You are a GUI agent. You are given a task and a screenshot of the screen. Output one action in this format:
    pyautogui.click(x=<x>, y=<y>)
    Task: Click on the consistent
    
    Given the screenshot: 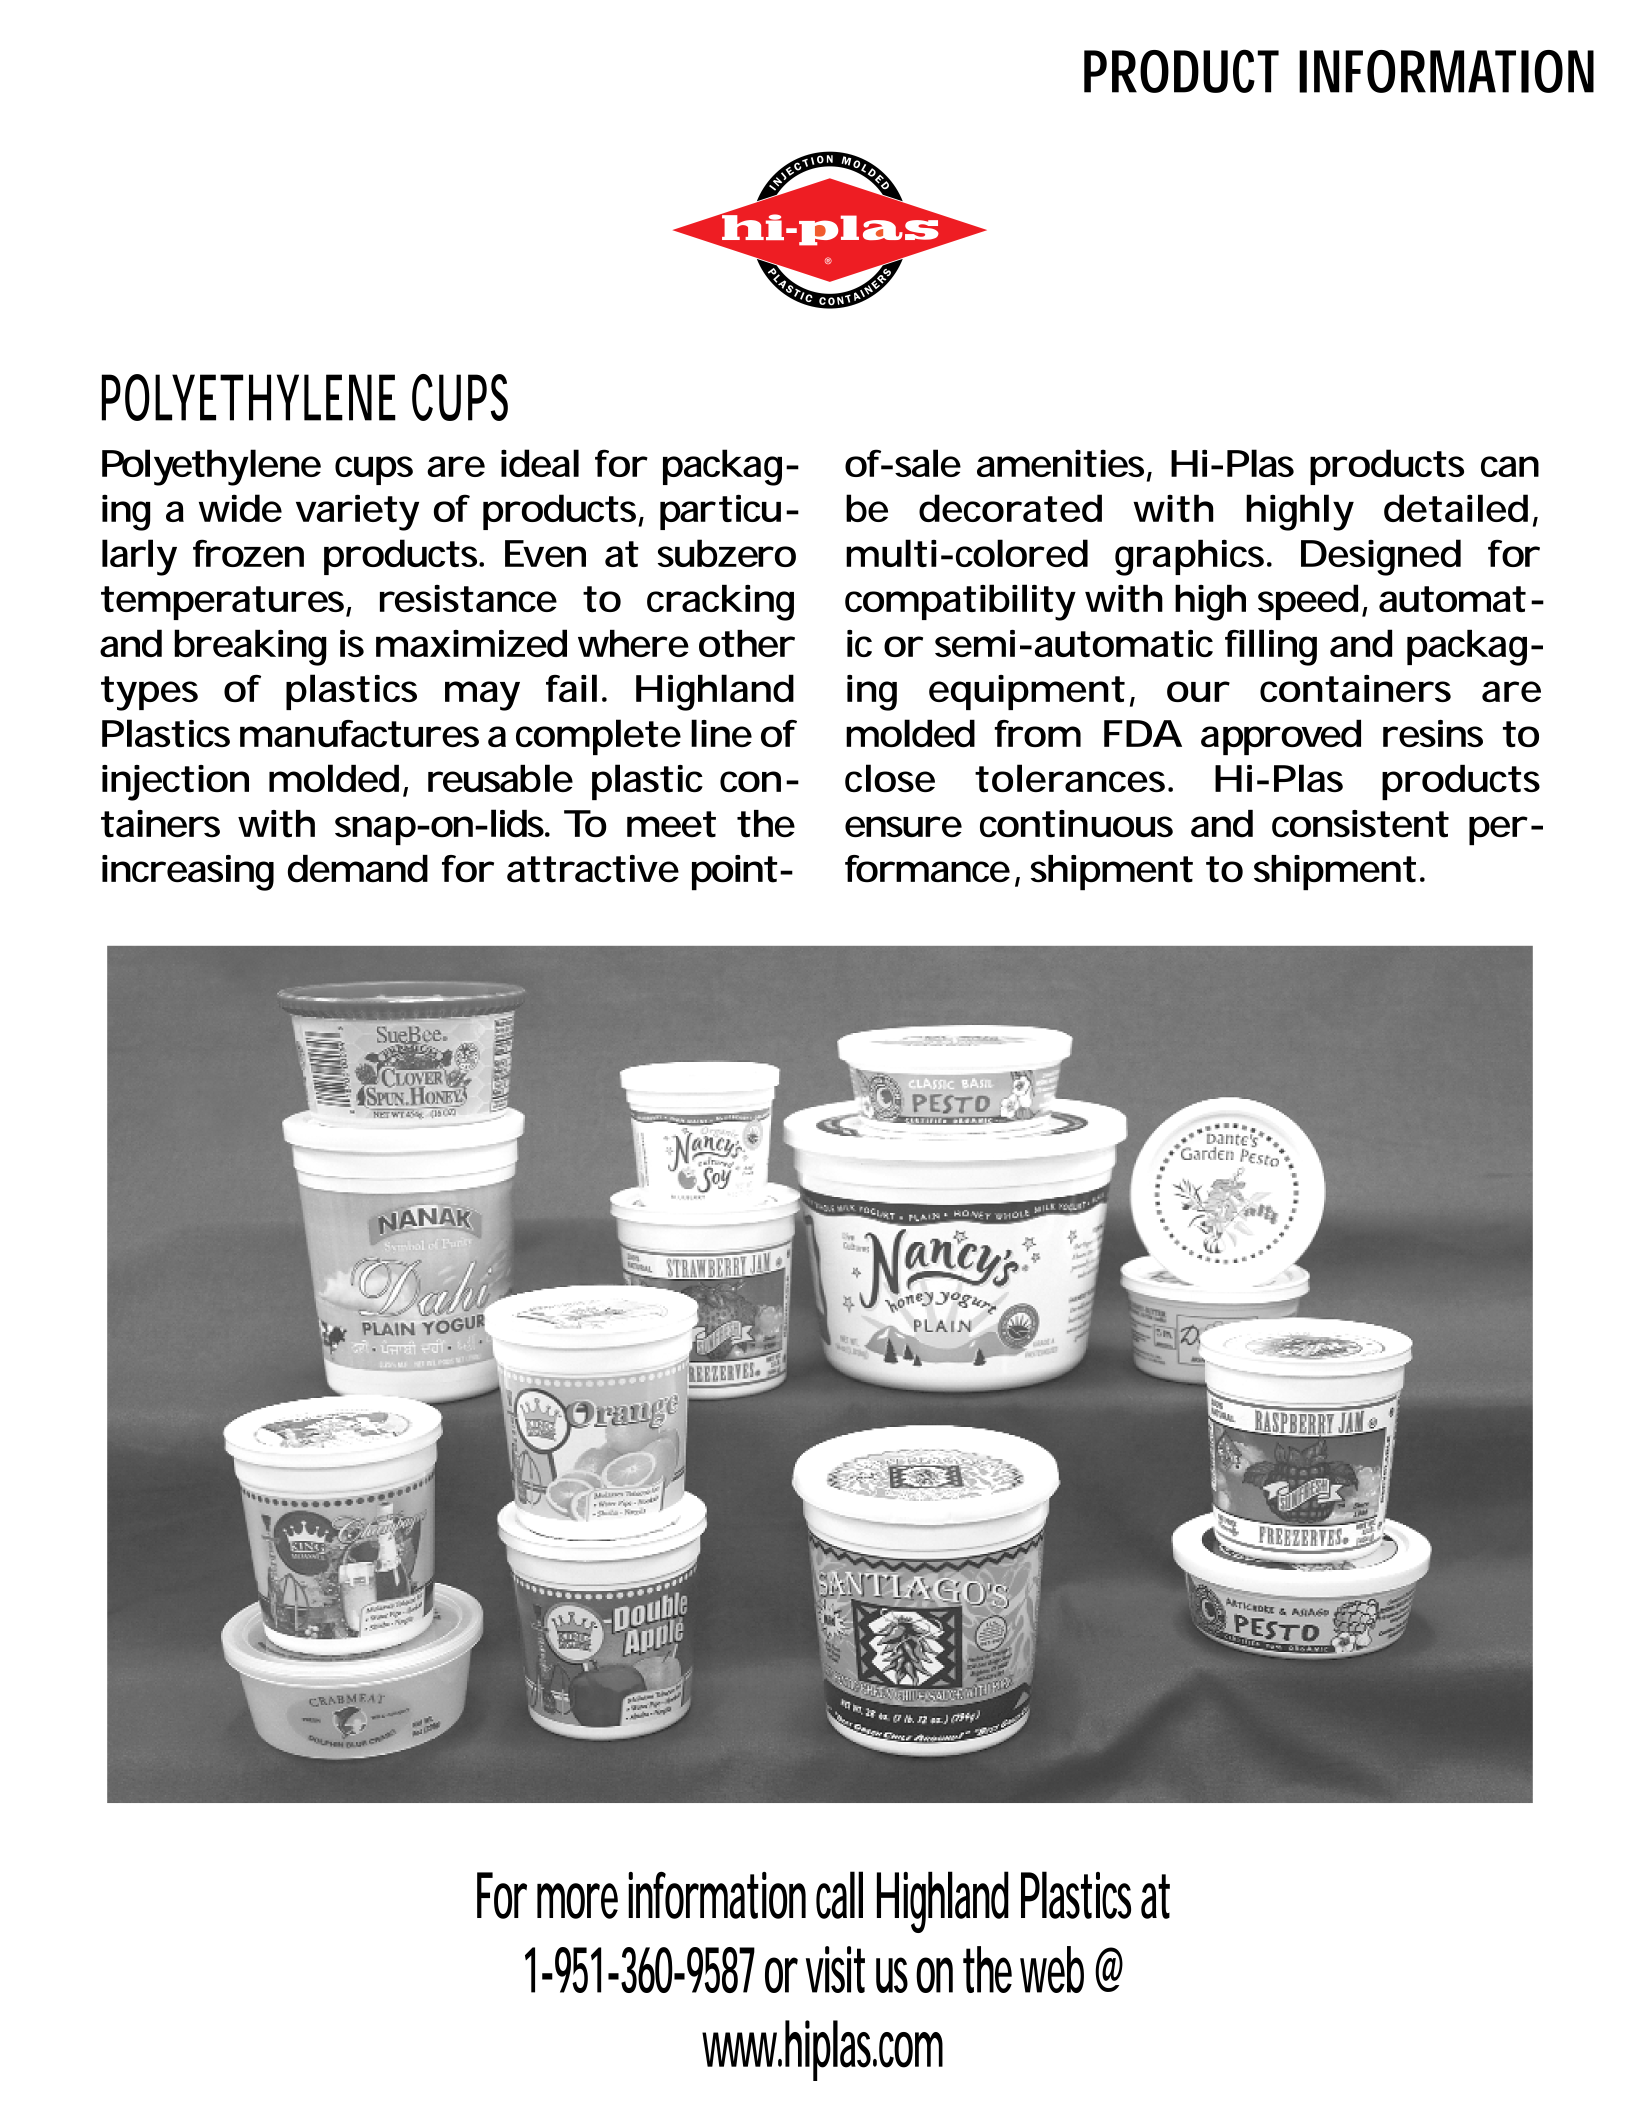 What is the action you would take?
    pyautogui.click(x=1360, y=824)
